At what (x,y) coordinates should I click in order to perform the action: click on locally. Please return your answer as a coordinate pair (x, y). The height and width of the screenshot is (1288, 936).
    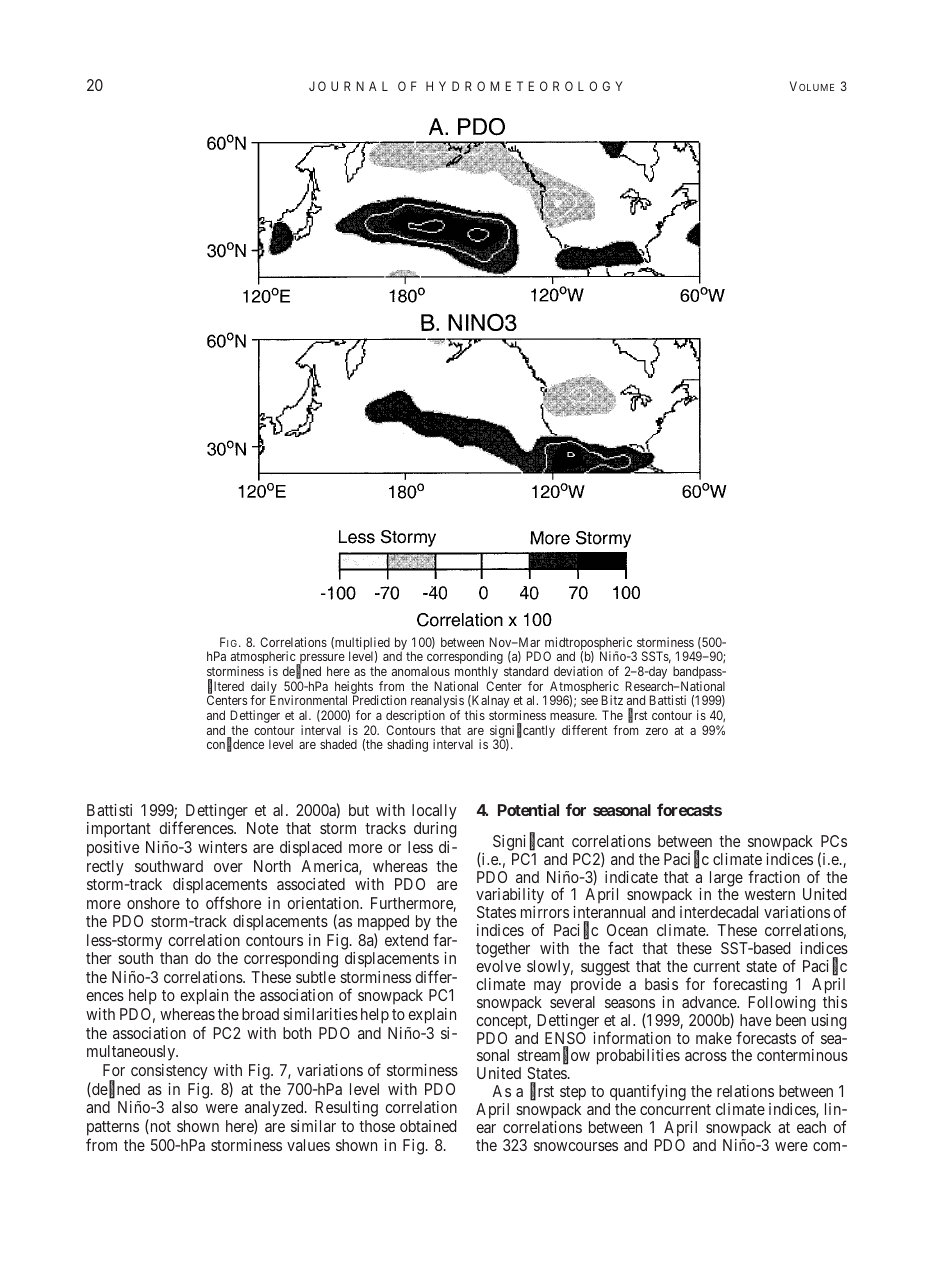
    Looking at the image, I should click on (434, 812).
